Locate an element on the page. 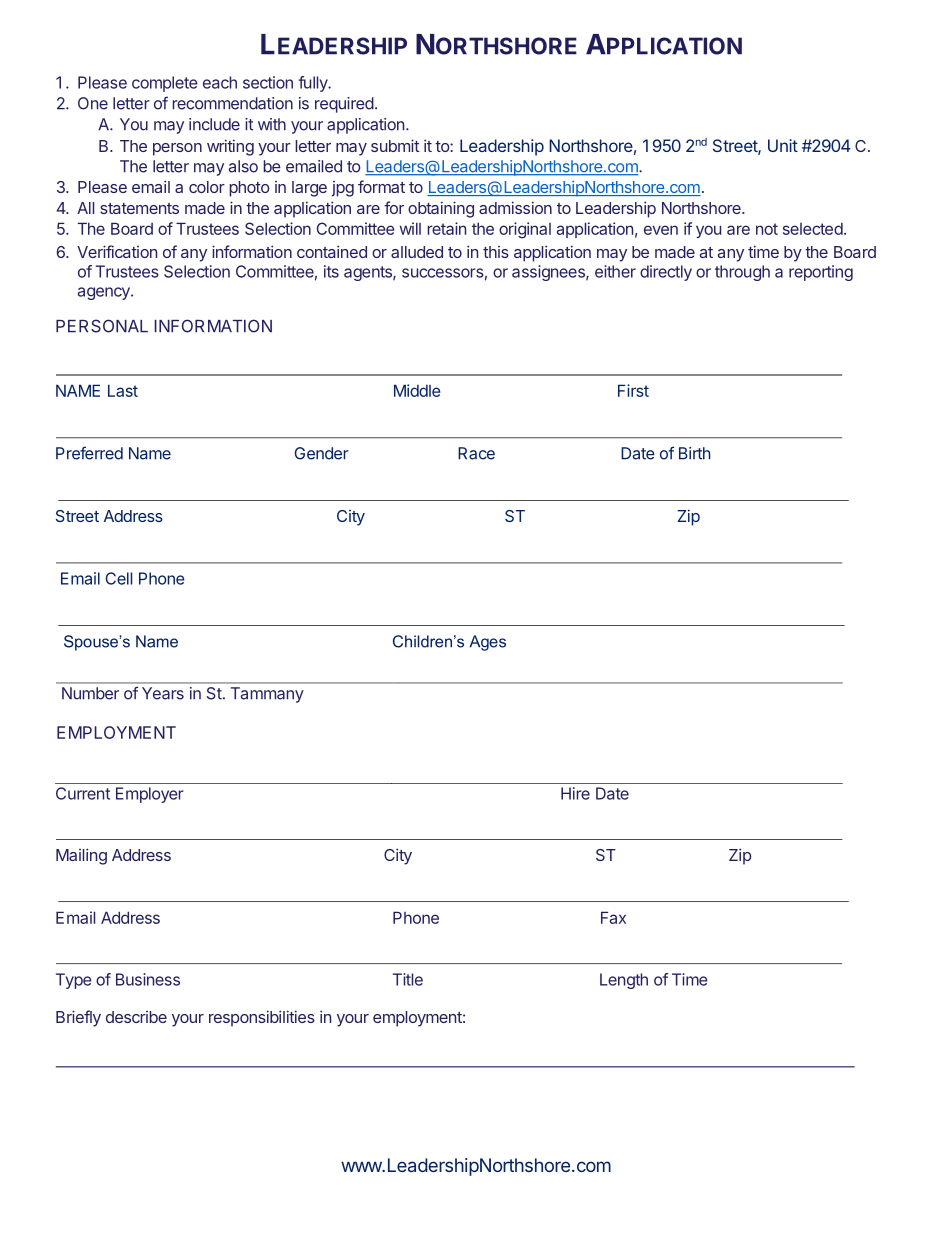 This image has height=1233, width=952. Business is located at coordinates (148, 979).
